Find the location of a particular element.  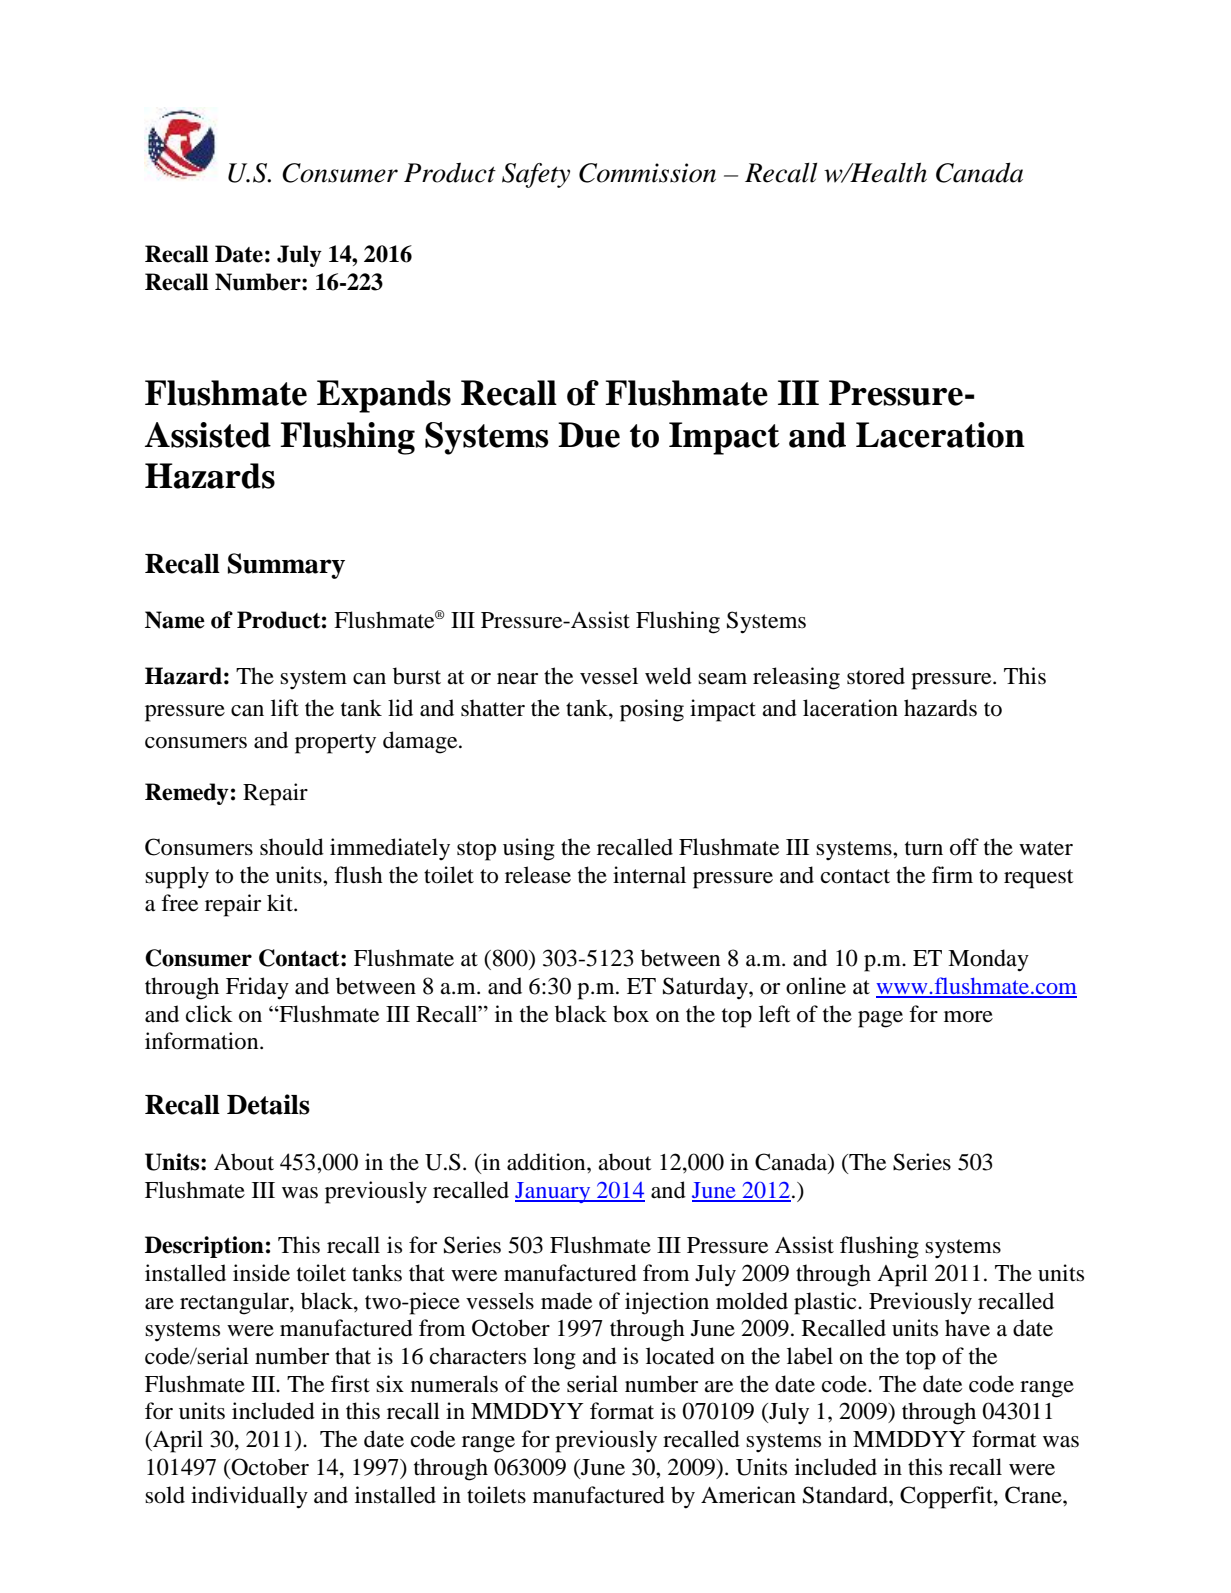

long is located at coordinates (554, 1358).
